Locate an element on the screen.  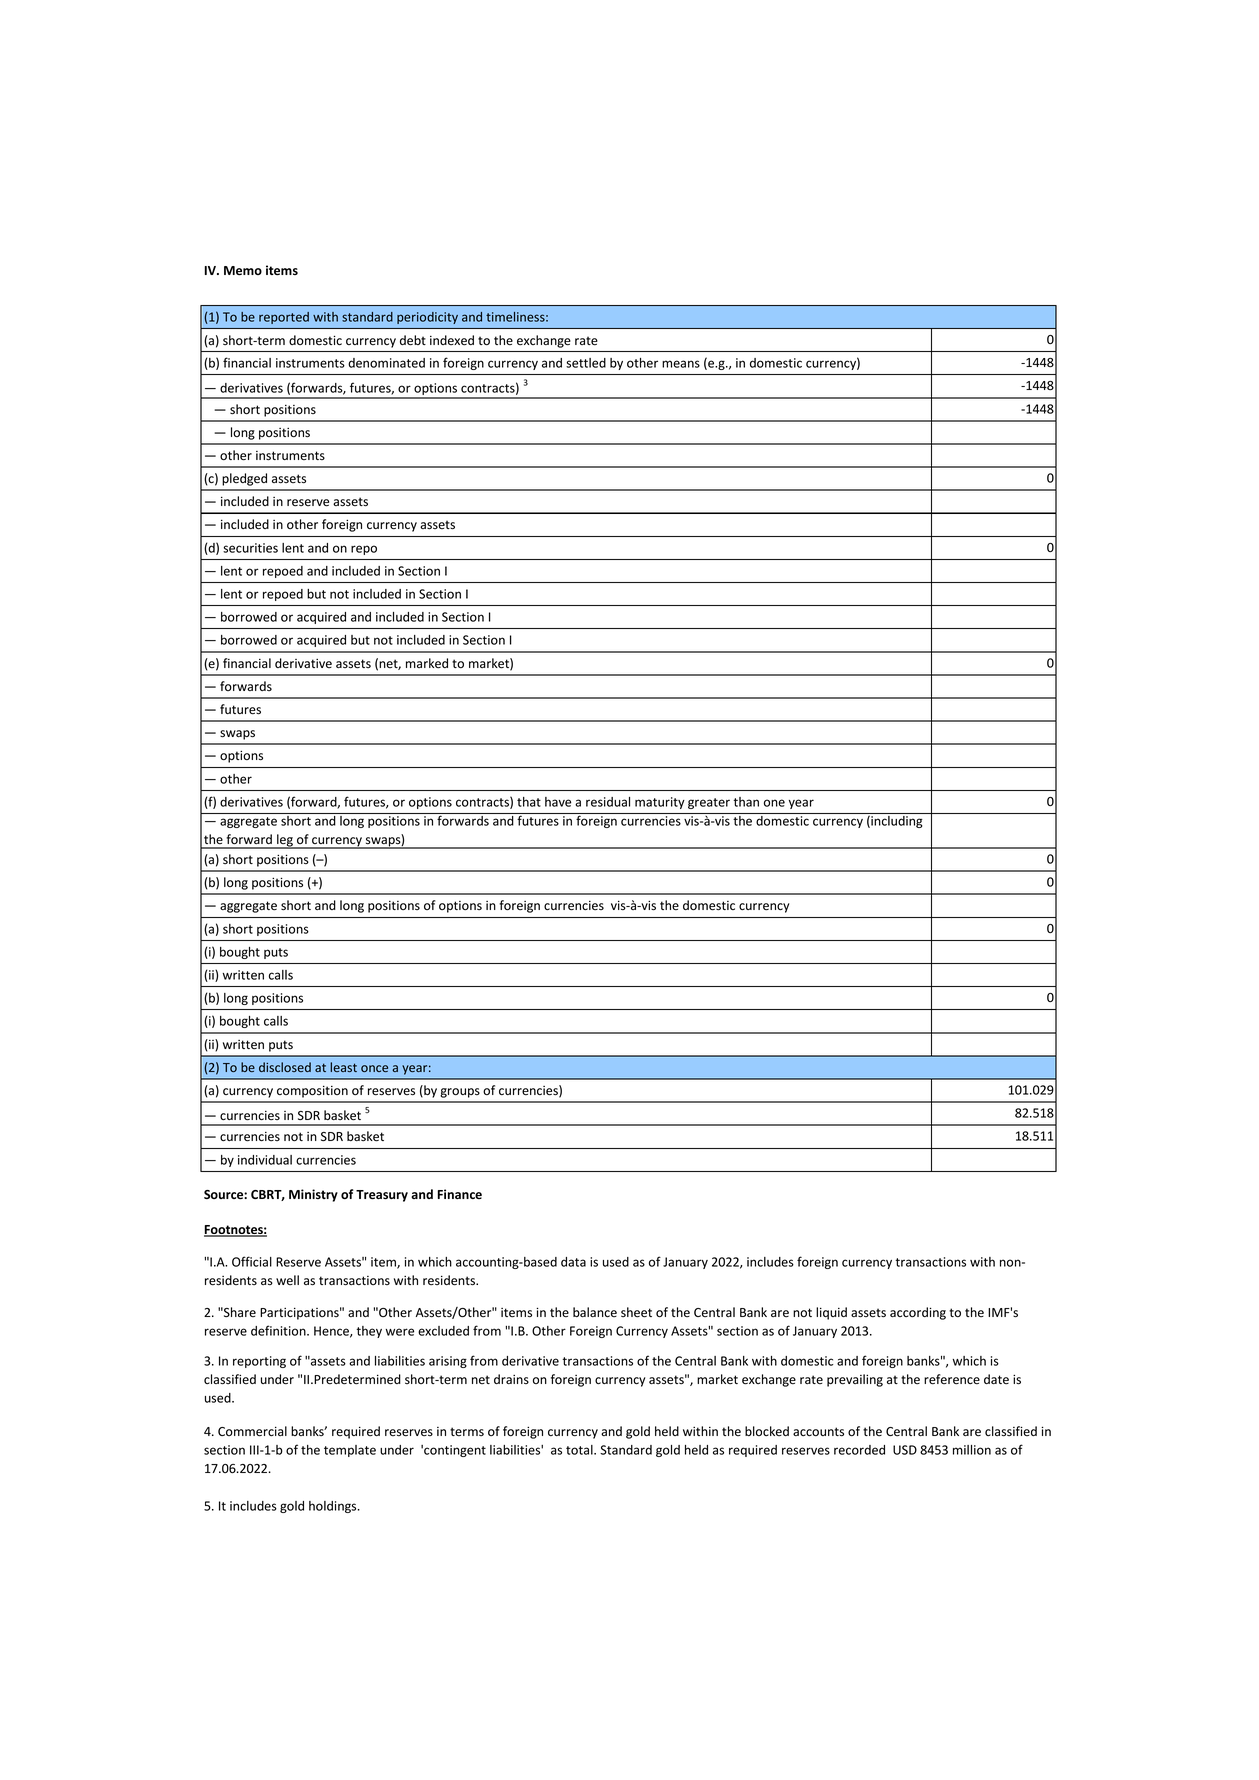
leg is located at coordinates (285, 841).
